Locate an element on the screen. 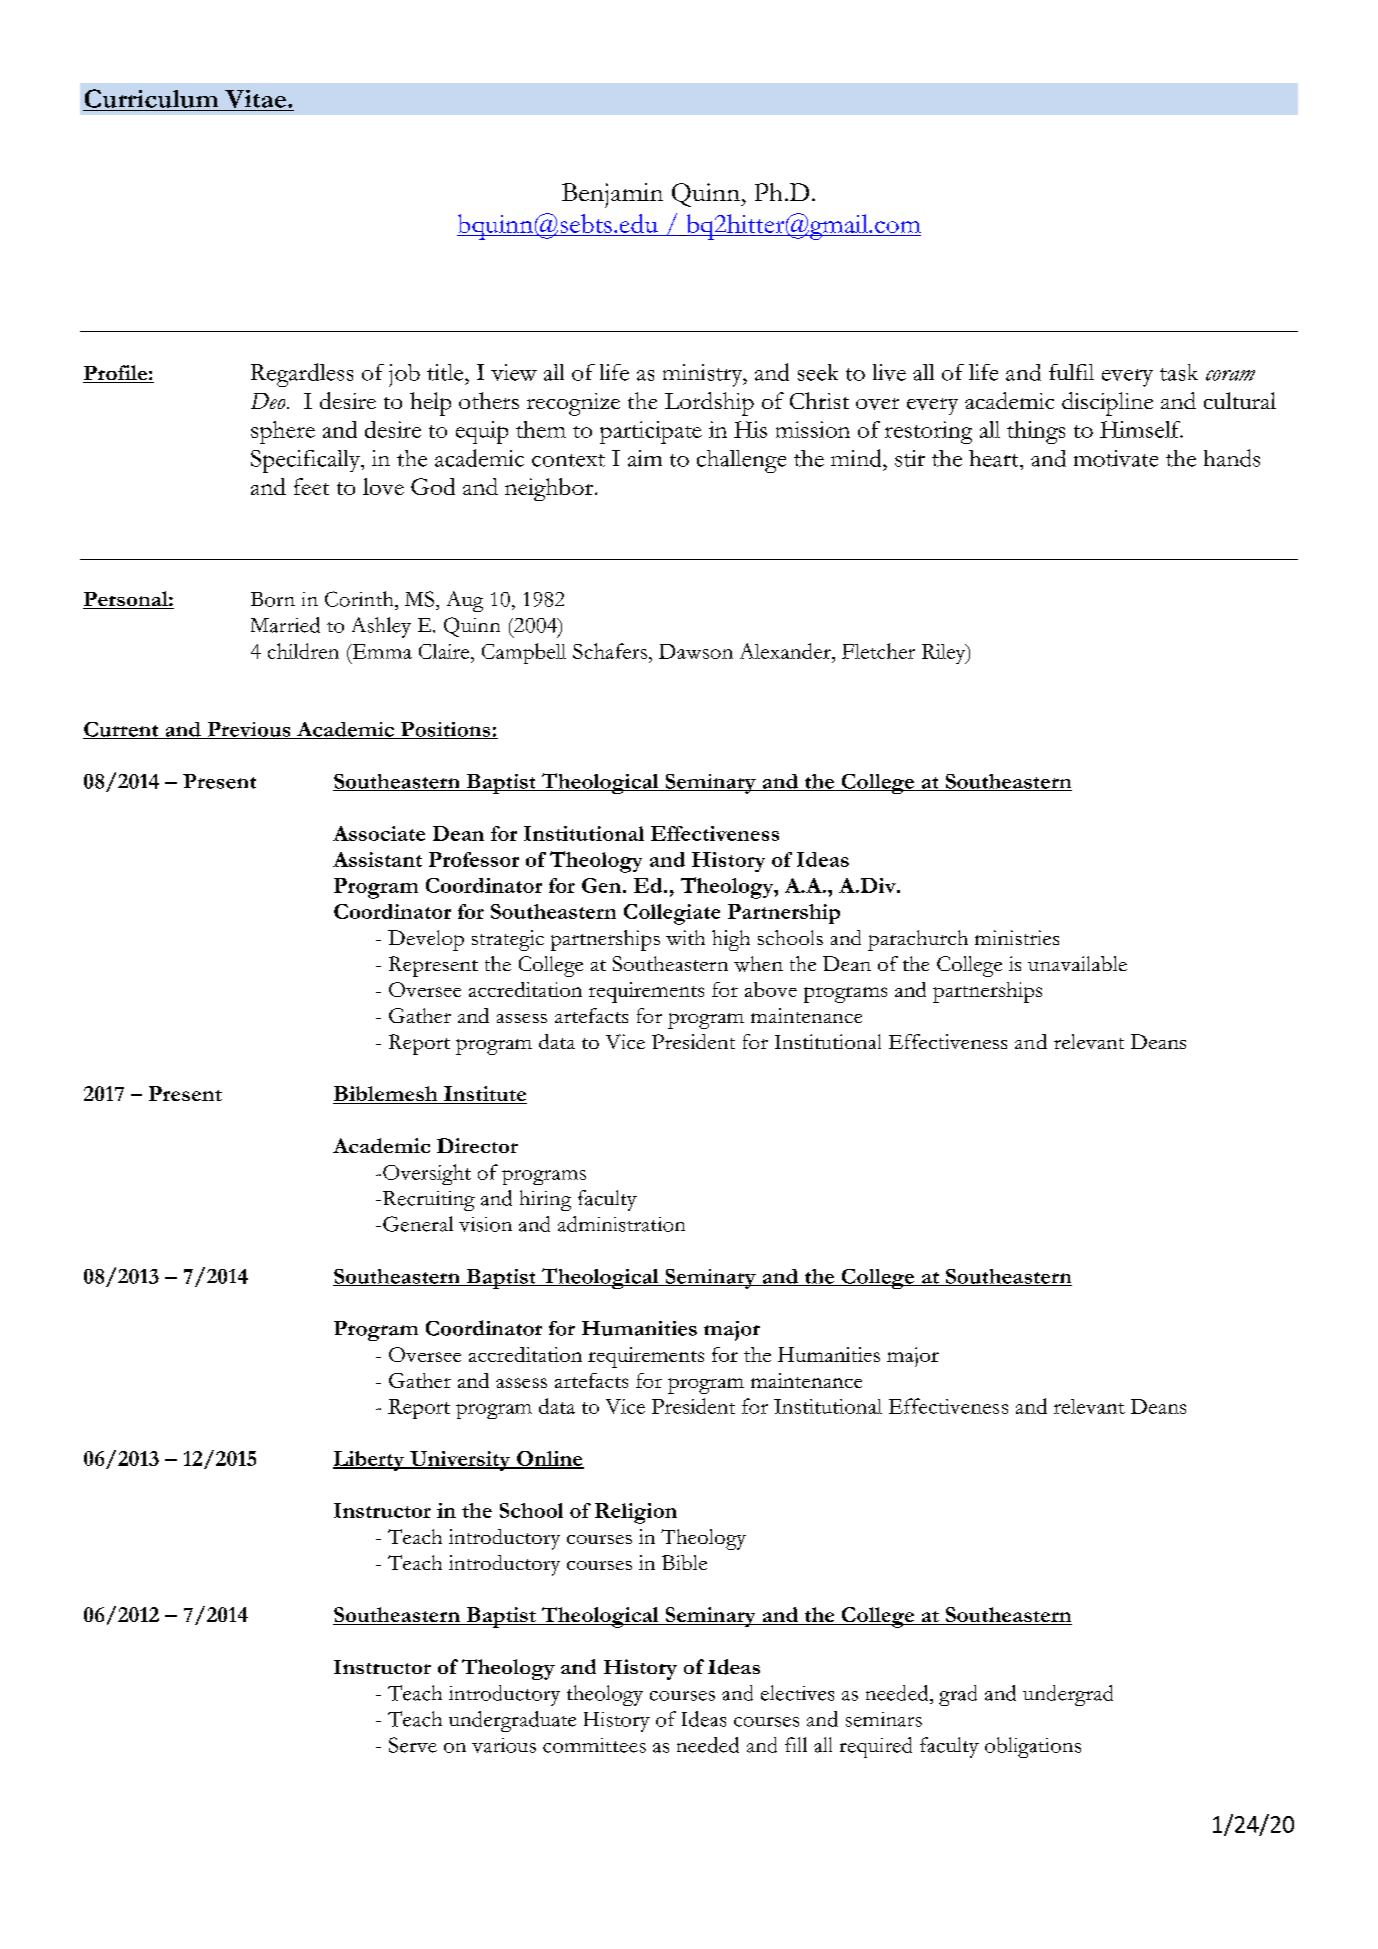  Vitae is located at coordinates (255, 99).
